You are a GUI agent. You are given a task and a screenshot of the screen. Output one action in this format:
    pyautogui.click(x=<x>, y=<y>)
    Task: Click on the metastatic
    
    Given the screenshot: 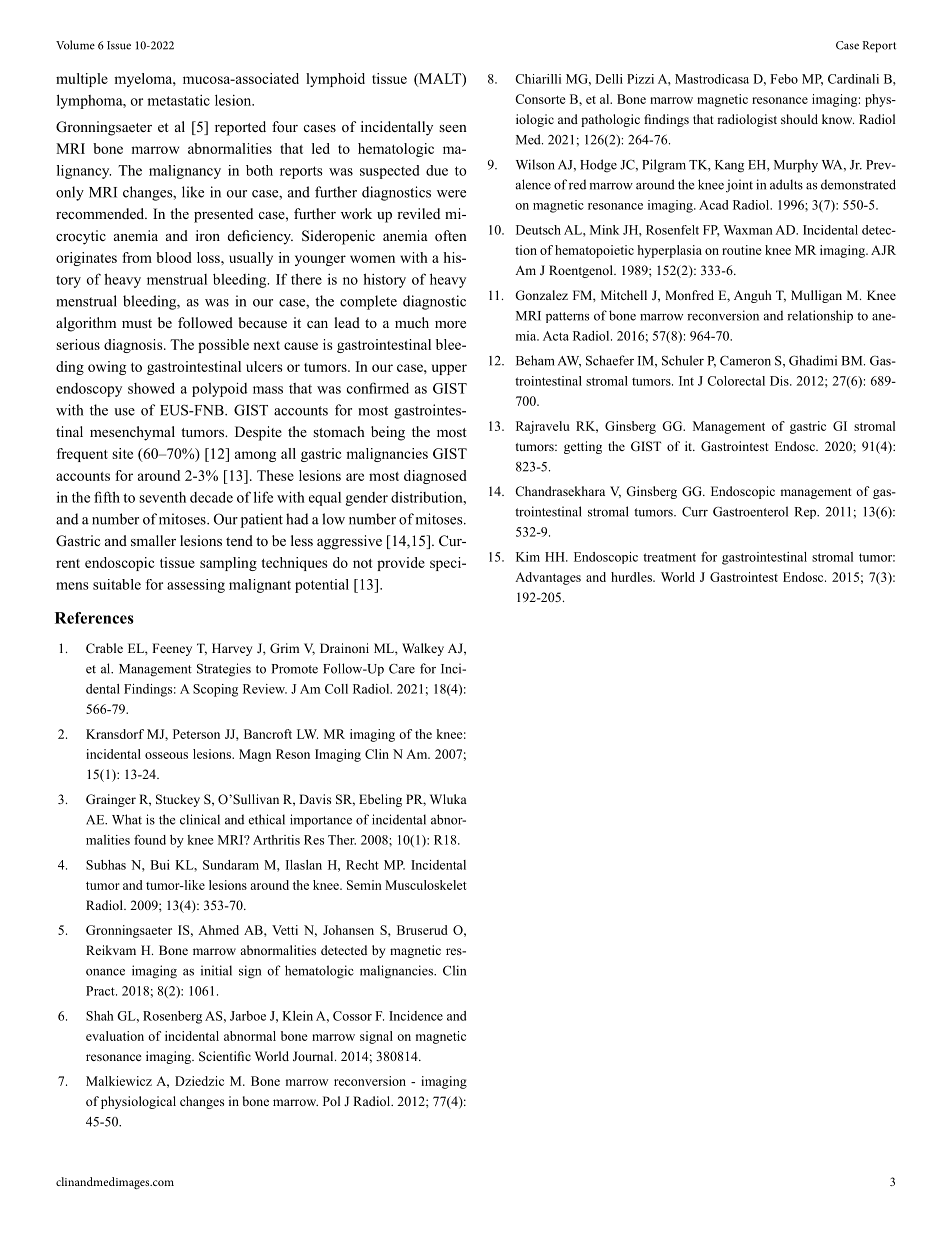 What is the action you would take?
    pyautogui.click(x=178, y=100)
